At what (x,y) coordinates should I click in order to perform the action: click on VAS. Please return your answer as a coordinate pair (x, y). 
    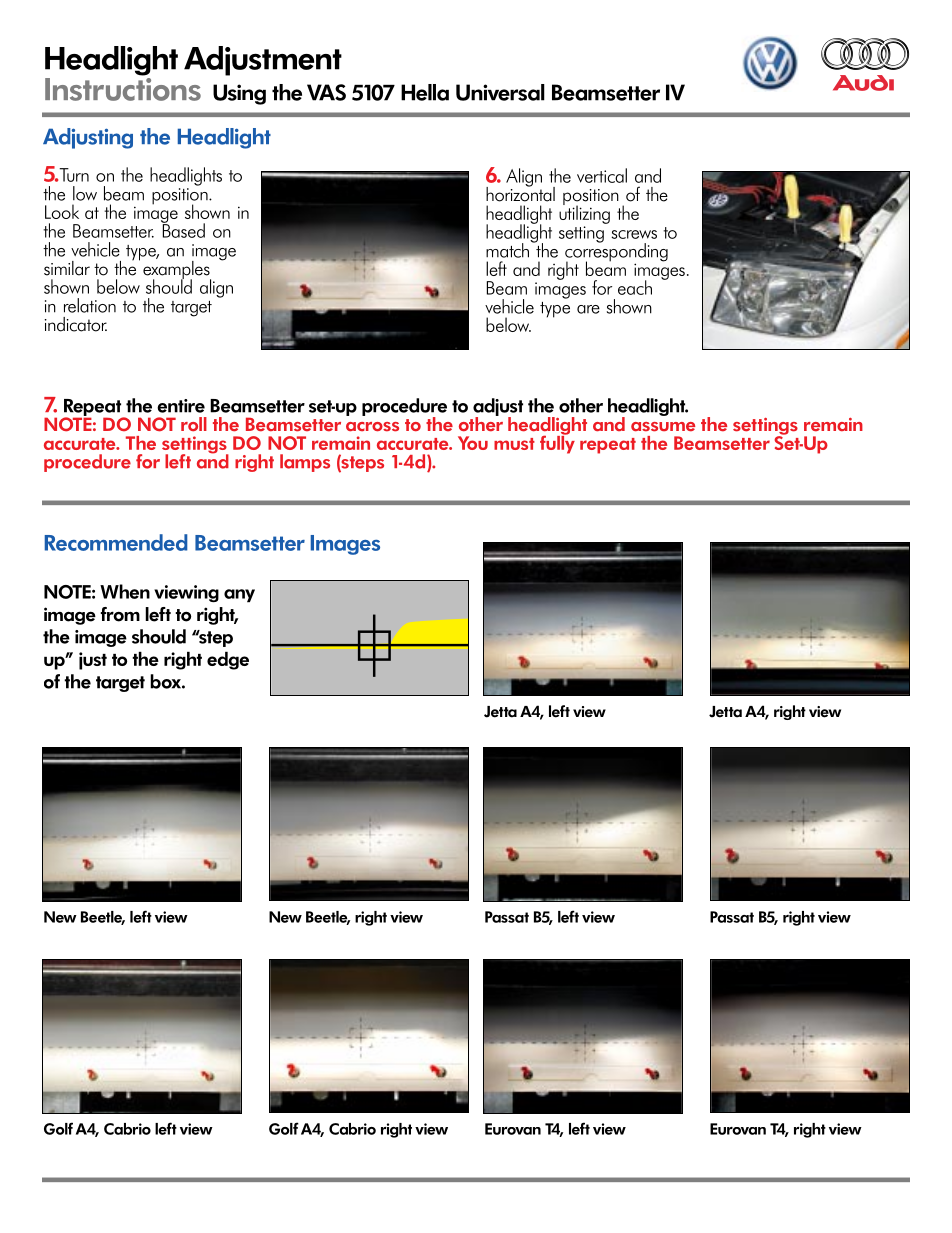
    Looking at the image, I should click on (326, 92).
